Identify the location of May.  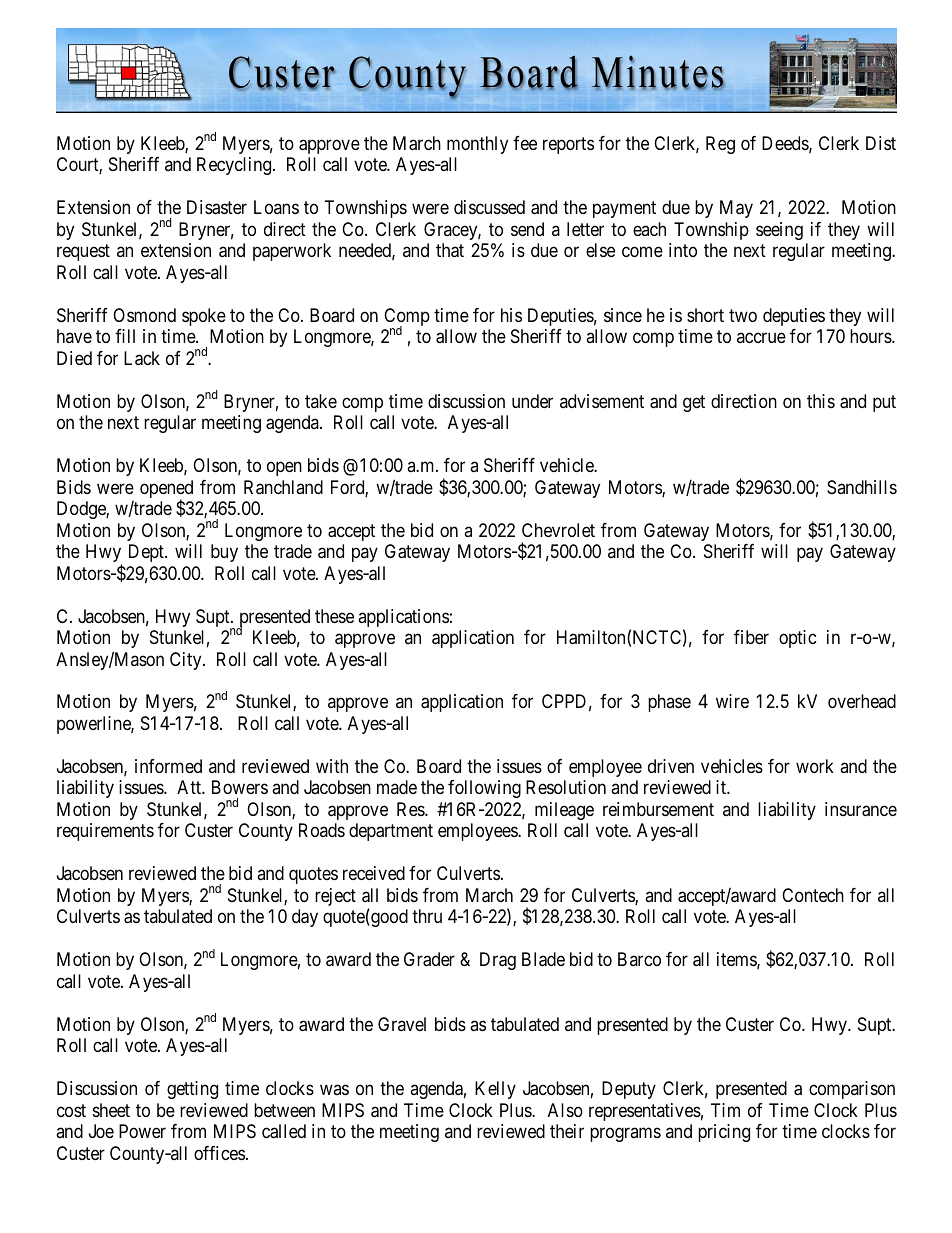
(736, 209).
